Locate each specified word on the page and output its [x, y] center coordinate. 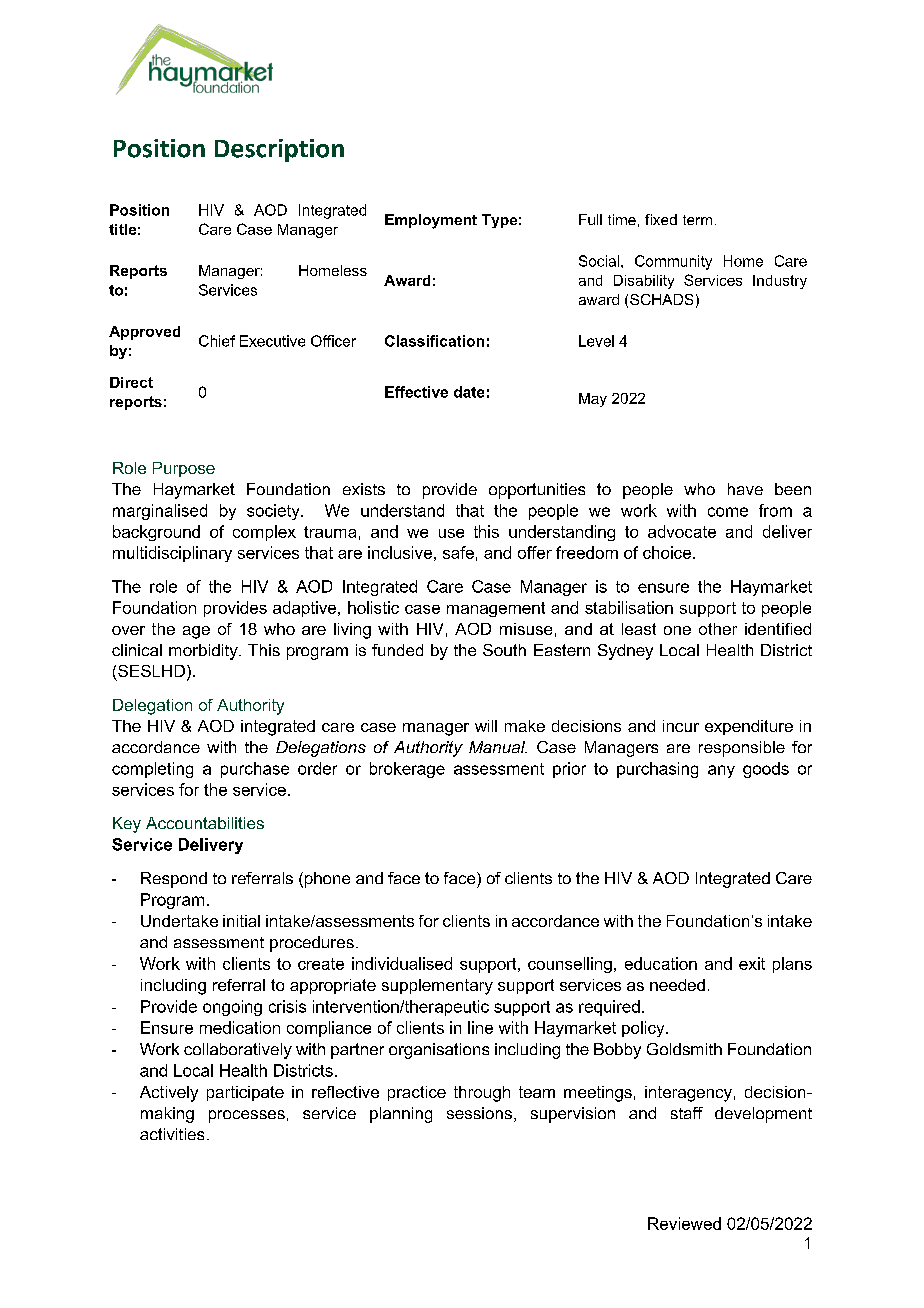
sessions [479, 1113]
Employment [431, 221]
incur [681, 726]
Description [279, 150]
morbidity [204, 652]
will [486, 726]
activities [172, 1134]
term [697, 220]
